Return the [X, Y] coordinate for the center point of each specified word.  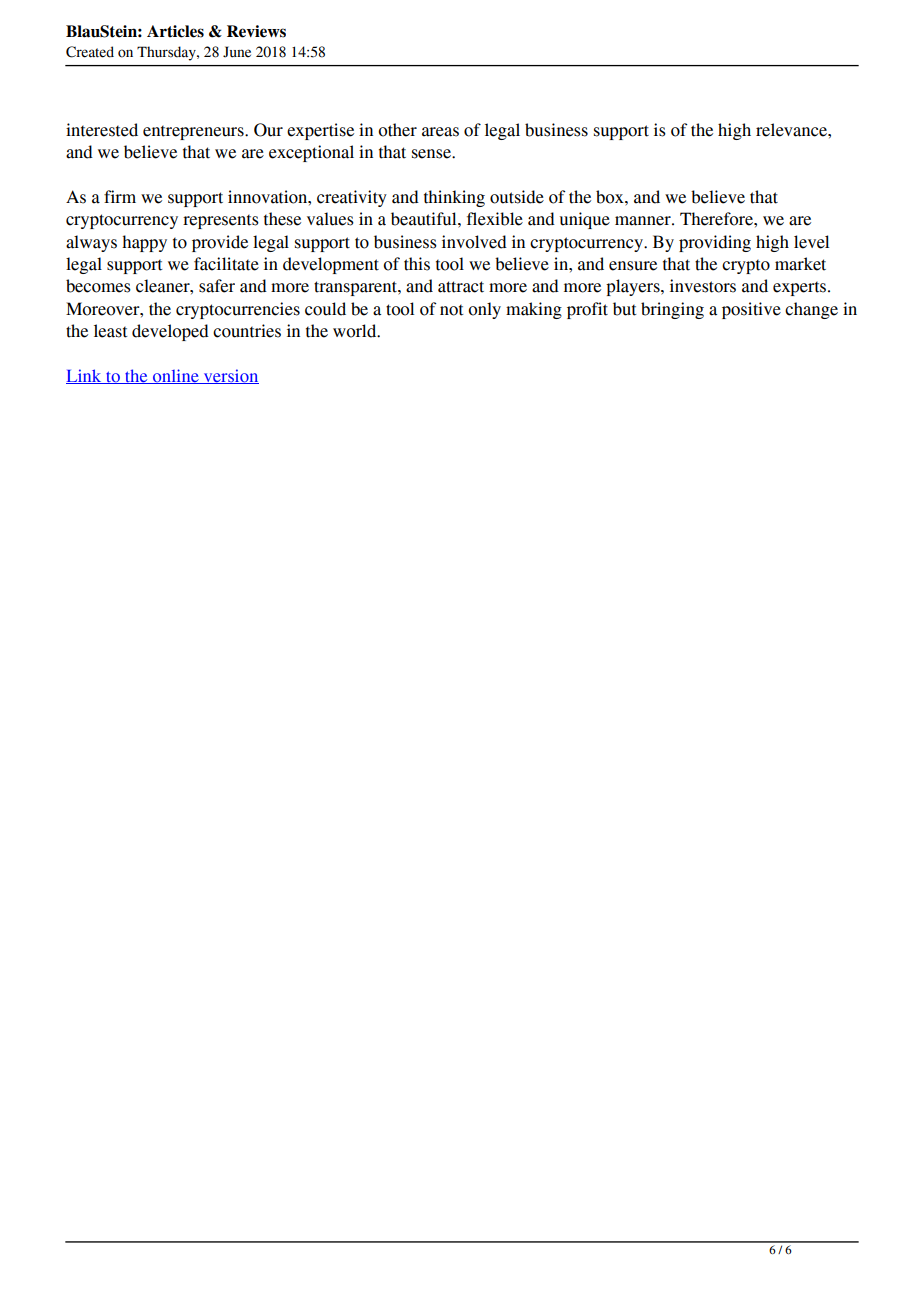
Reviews [256, 31]
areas [440, 132]
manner [644, 221]
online [175, 376]
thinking [454, 198]
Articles [175, 31]
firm [120, 196]
